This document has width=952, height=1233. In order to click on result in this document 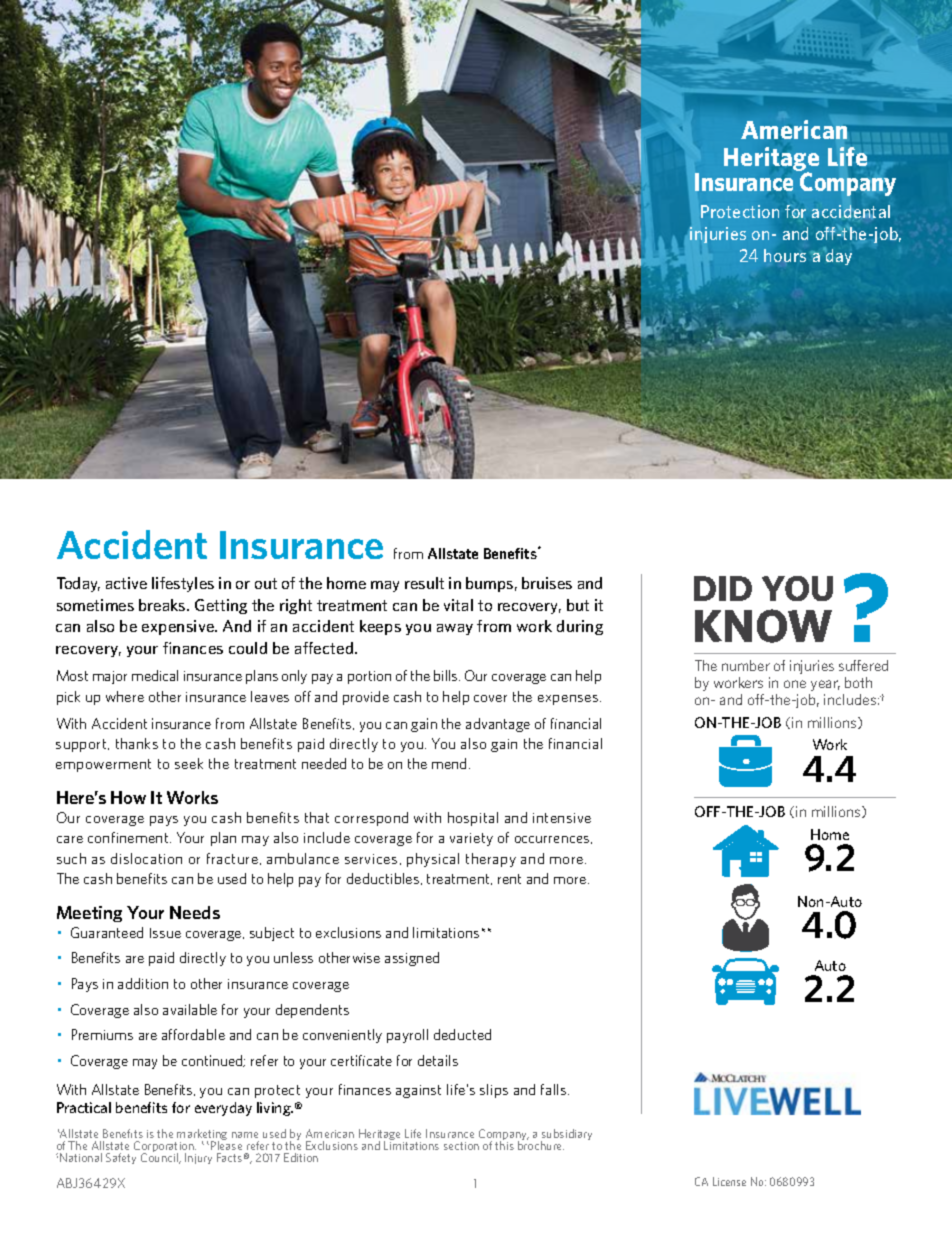, I will do `click(424, 583)`.
